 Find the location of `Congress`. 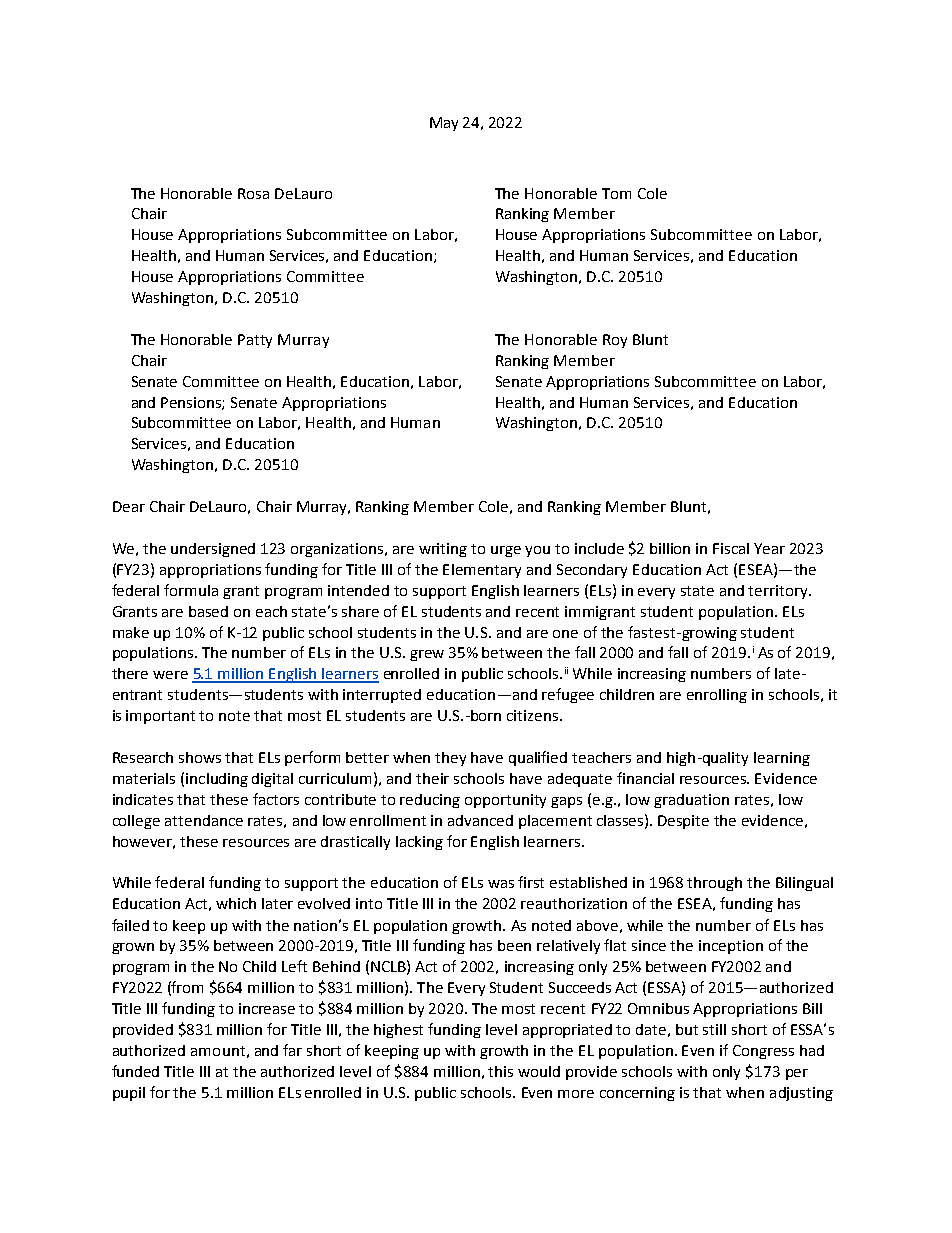

Congress is located at coordinates (763, 1052).
